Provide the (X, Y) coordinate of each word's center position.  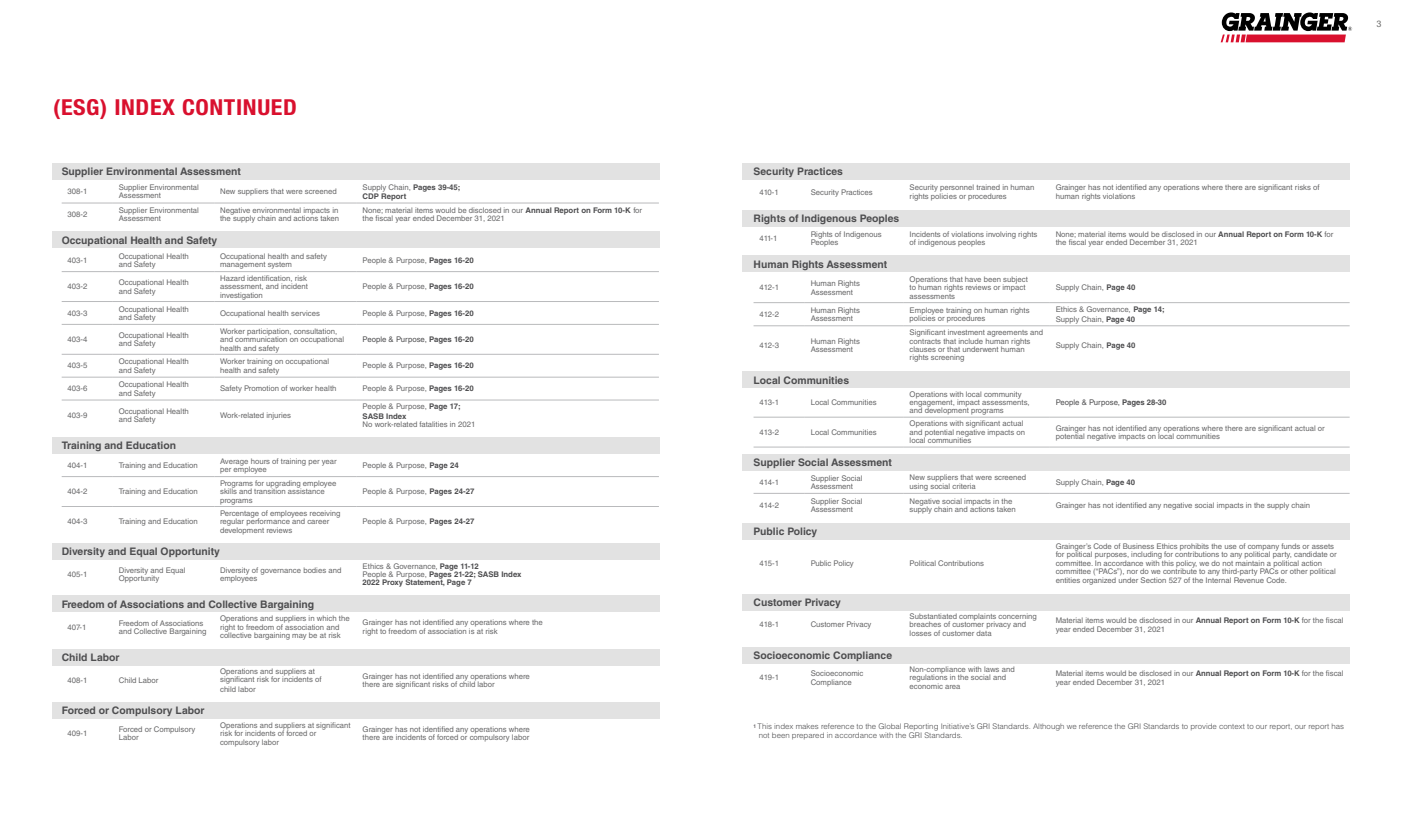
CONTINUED (239, 107)
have (973, 280)
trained (988, 187)
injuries (279, 417)
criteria (963, 486)
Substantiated (933, 616)
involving (1001, 235)
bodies (315, 570)
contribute (1180, 571)
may (299, 637)
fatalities (433, 424)
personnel (957, 189)
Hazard (232, 278)
